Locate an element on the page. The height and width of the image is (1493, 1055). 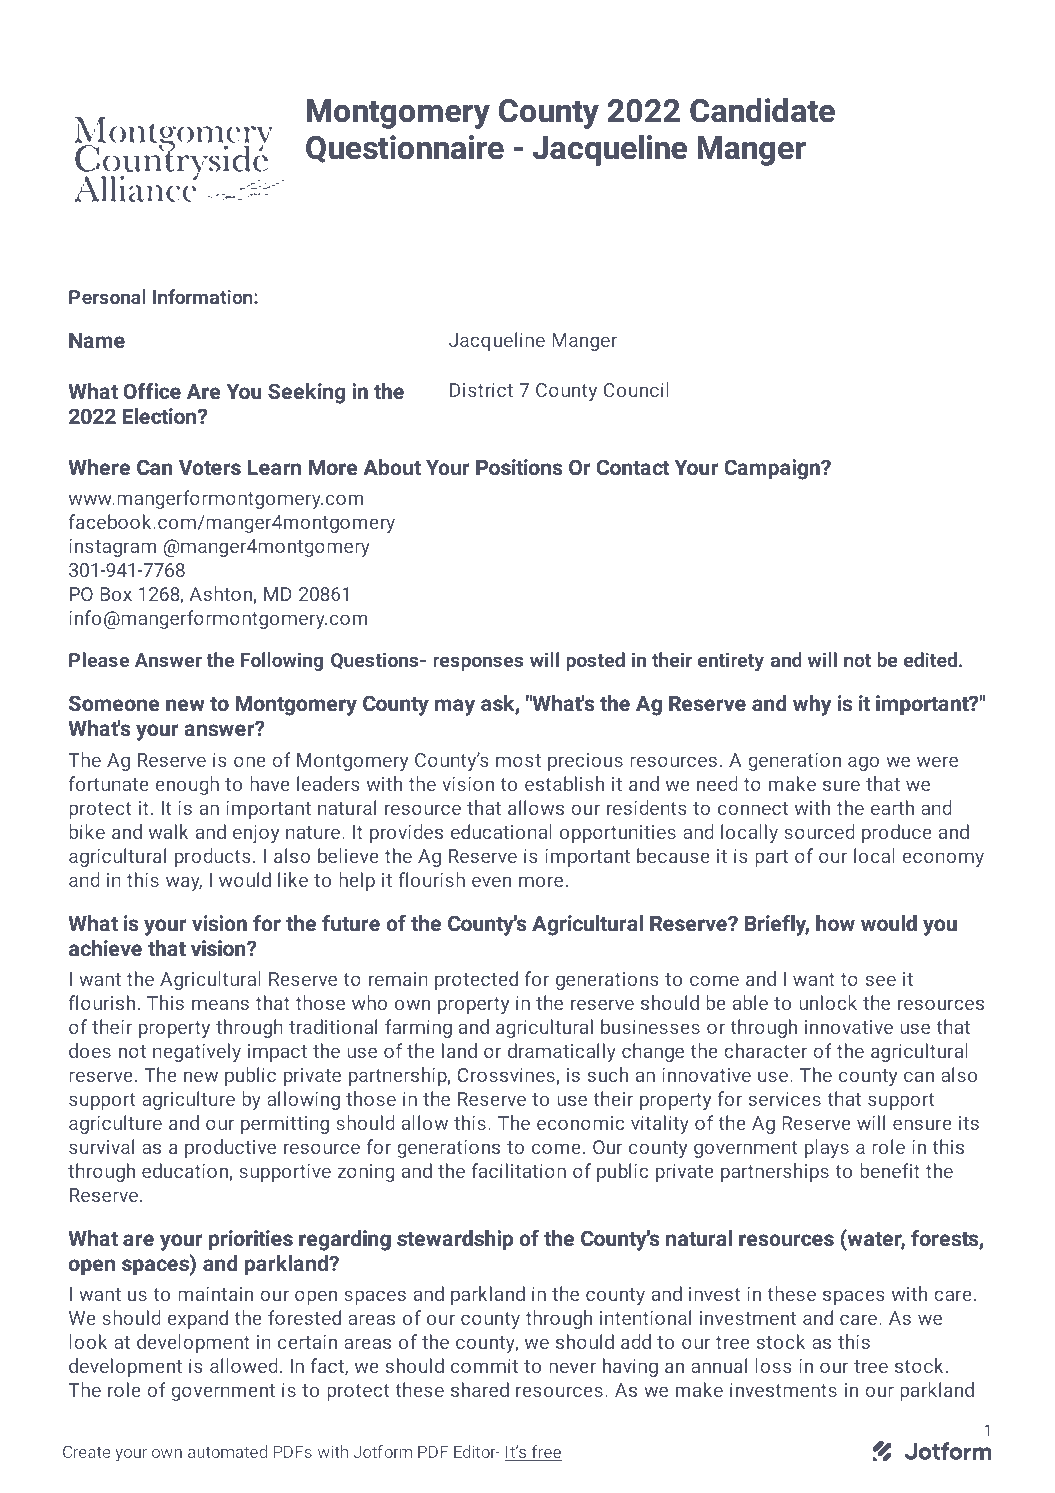
Personal is located at coordinates (107, 296).
